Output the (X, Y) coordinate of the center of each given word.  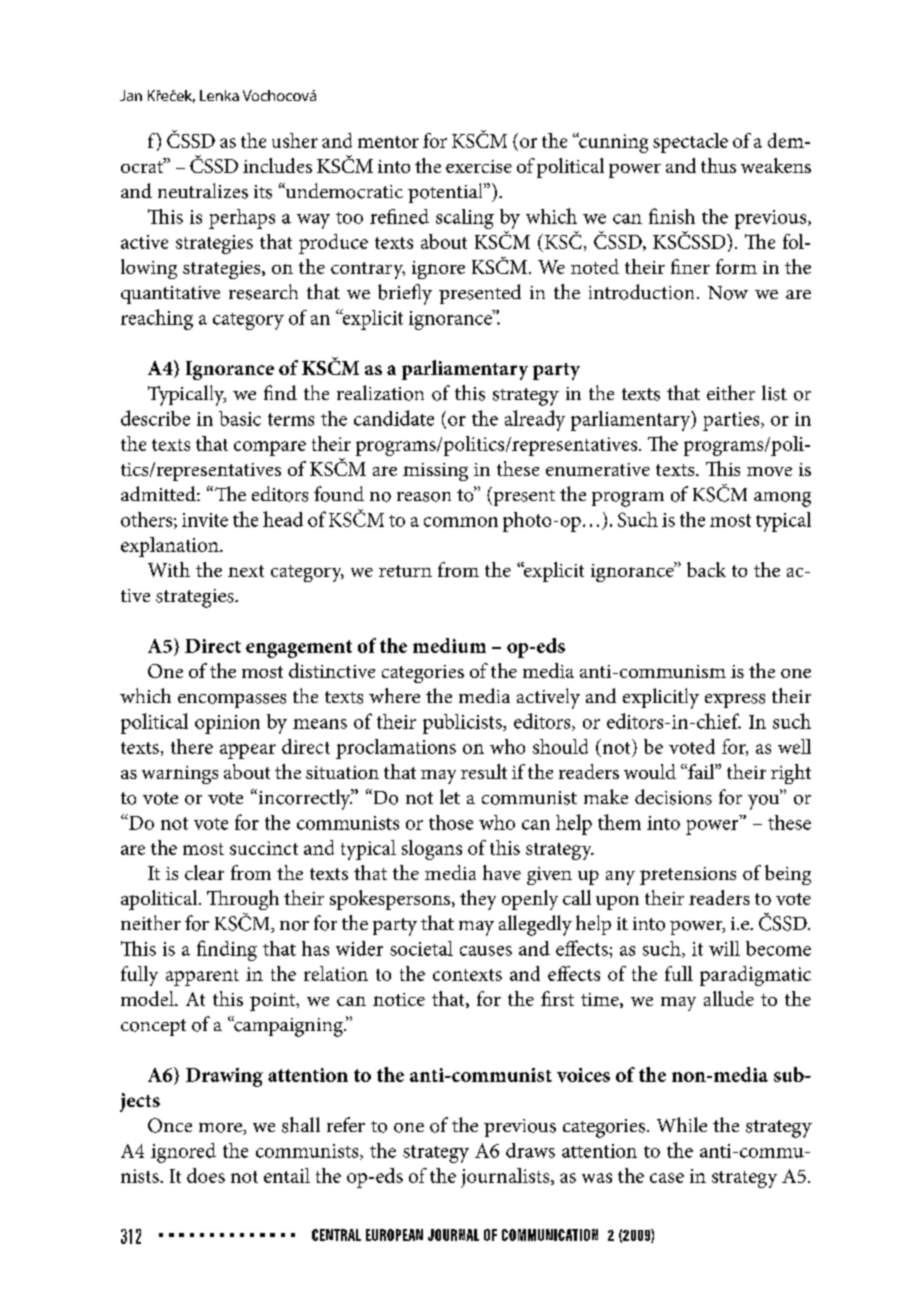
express (735, 701)
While (682, 1124)
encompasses (232, 701)
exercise (479, 166)
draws (530, 1150)
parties (732, 421)
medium (449, 645)
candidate (394, 418)
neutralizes (203, 191)
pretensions (688, 876)
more (221, 1129)
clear (204, 872)
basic (240, 418)
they (478, 900)
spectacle (690, 143)
